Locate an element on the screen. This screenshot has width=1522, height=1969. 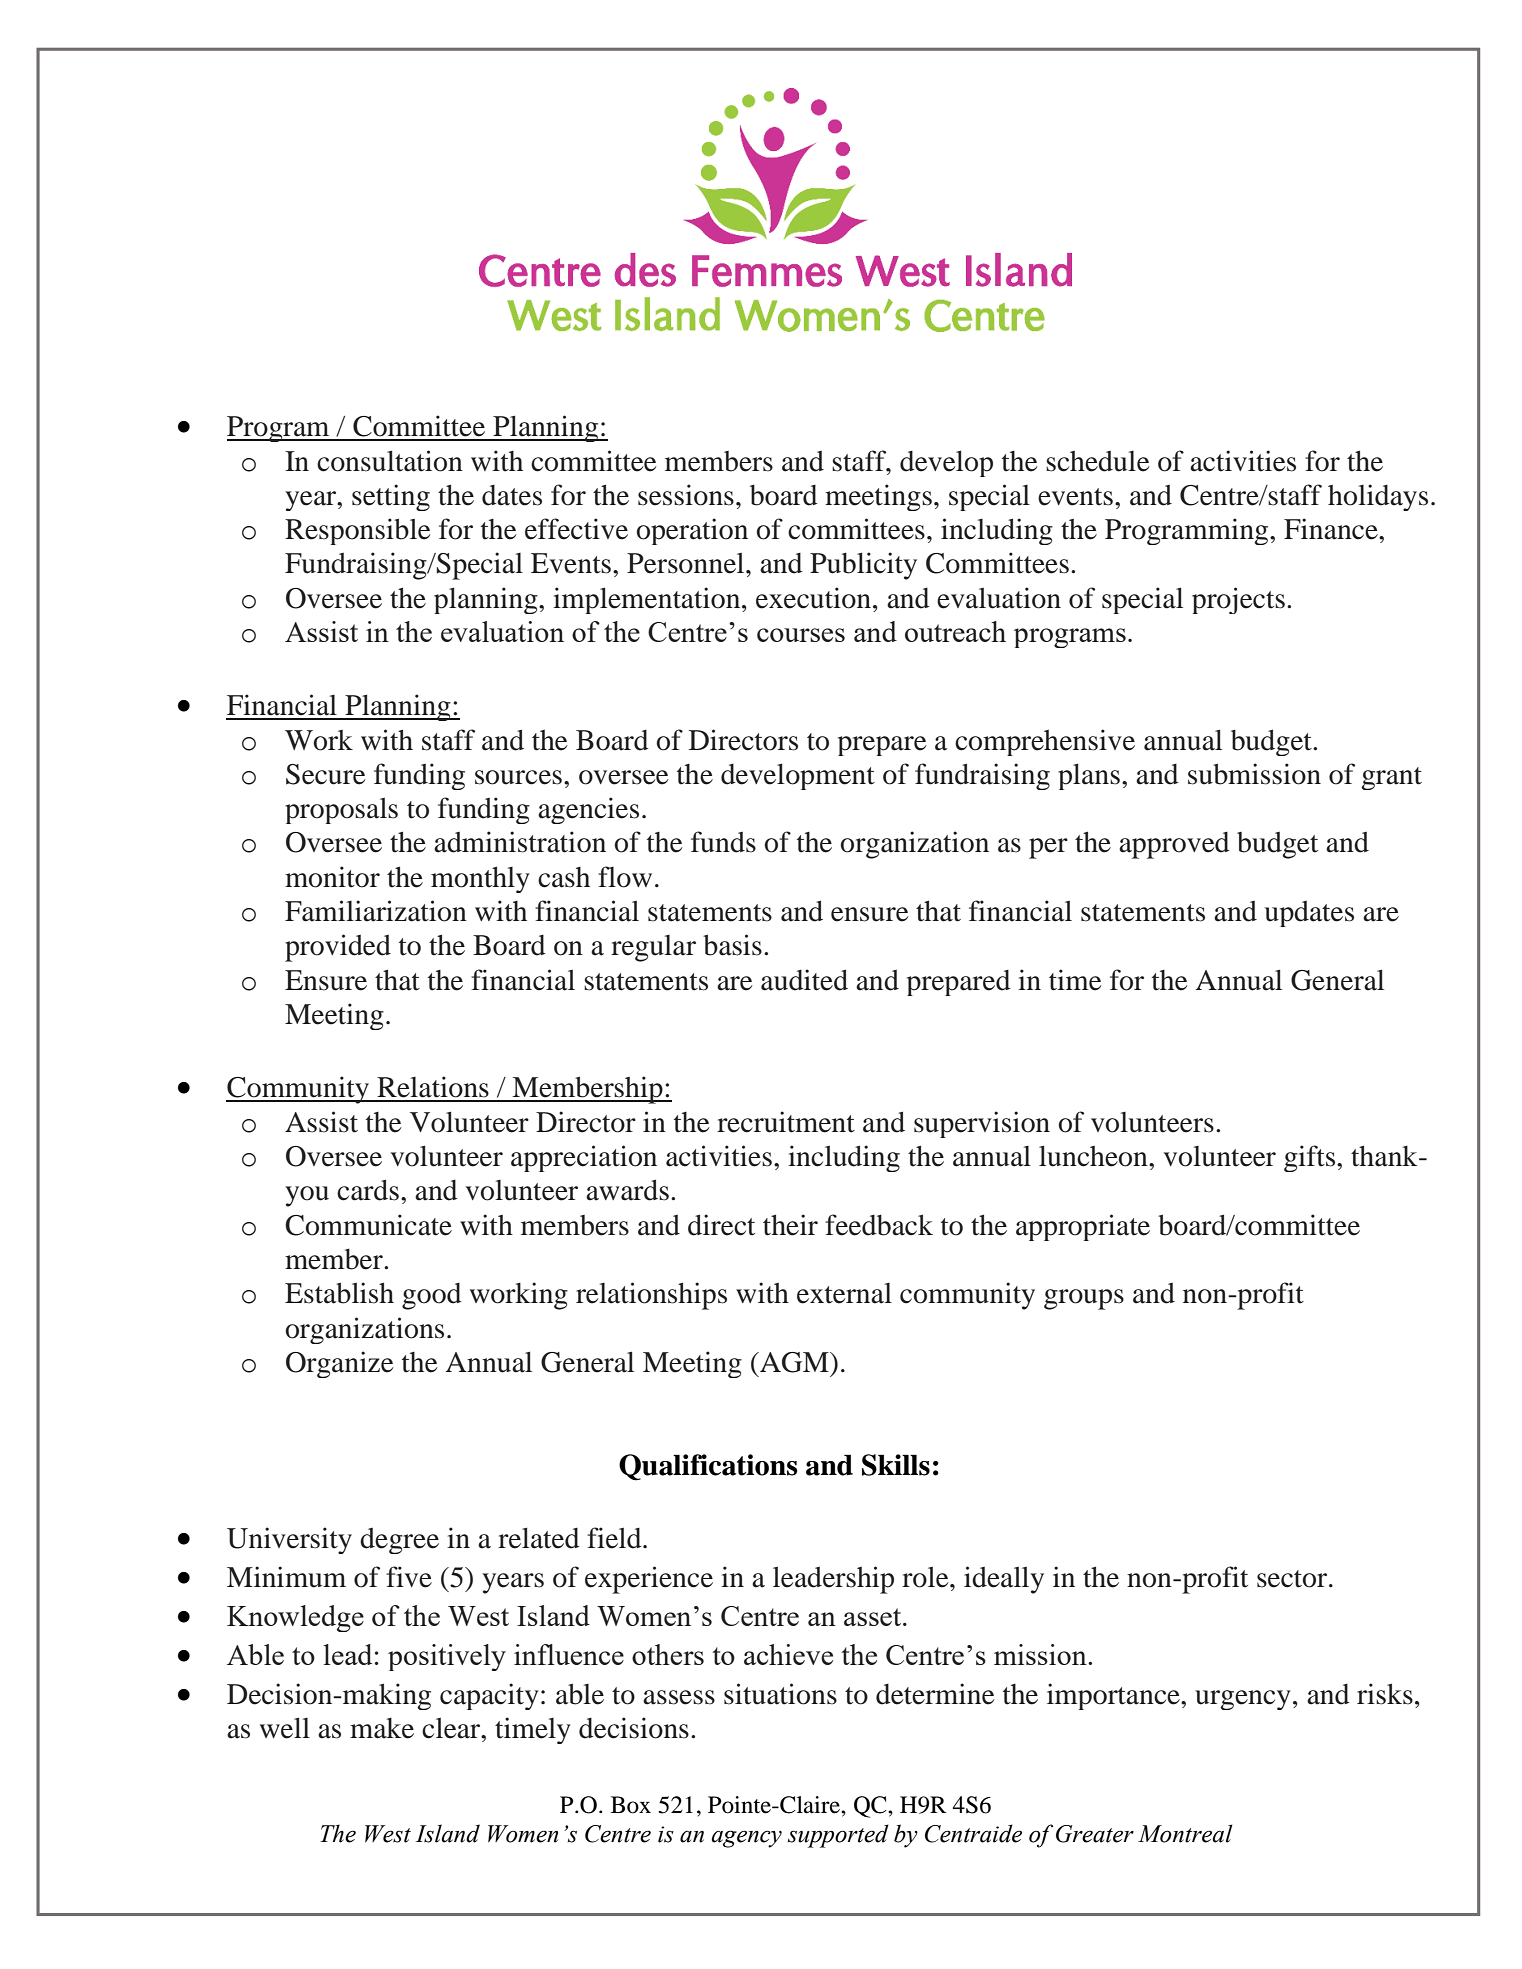
Organize is located at coordinates (340, 1364).
